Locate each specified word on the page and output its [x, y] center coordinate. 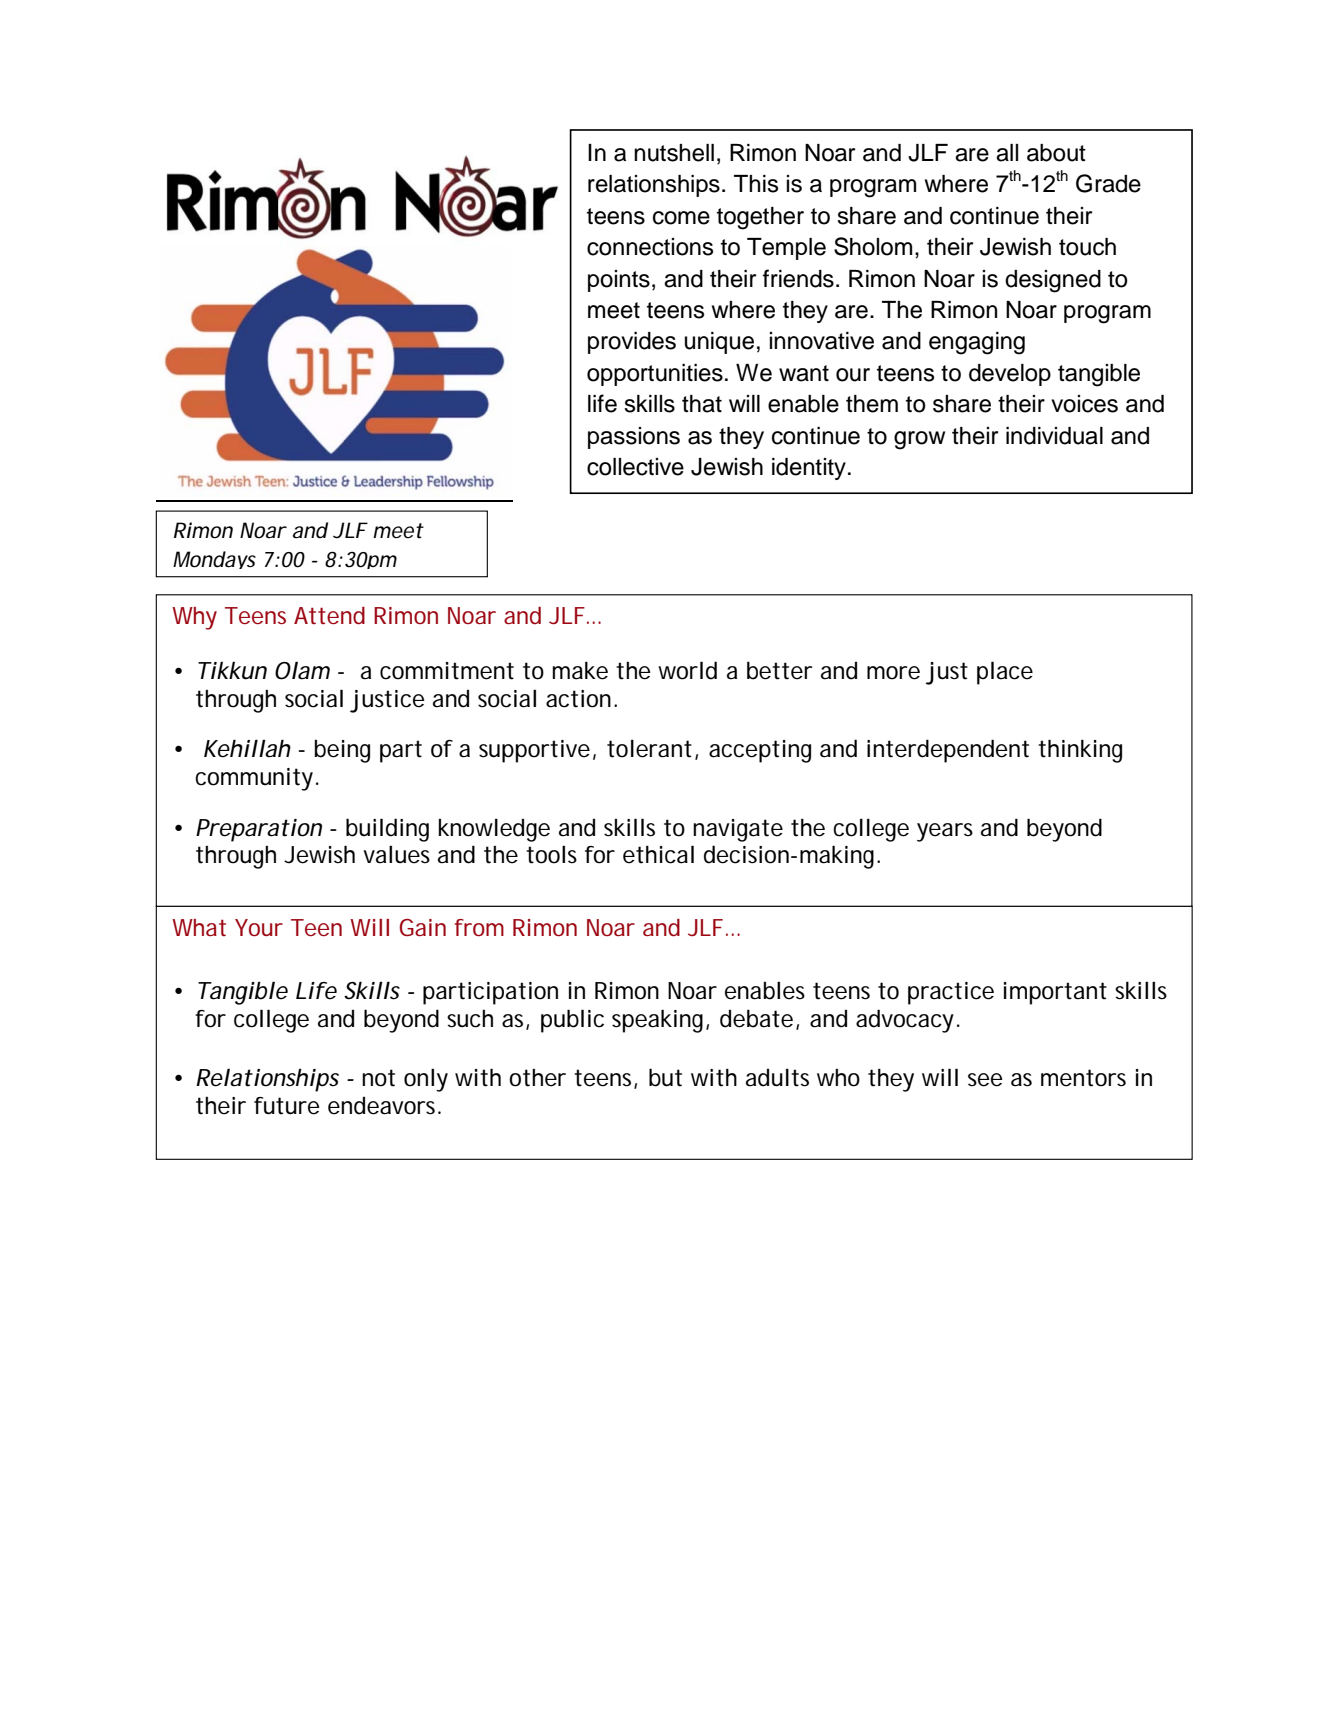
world [687, 670]
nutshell [674, 153]
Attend [329, 616]
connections [650, 247]
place [1005, 673]
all [1007, 153]
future [286, 1106]
